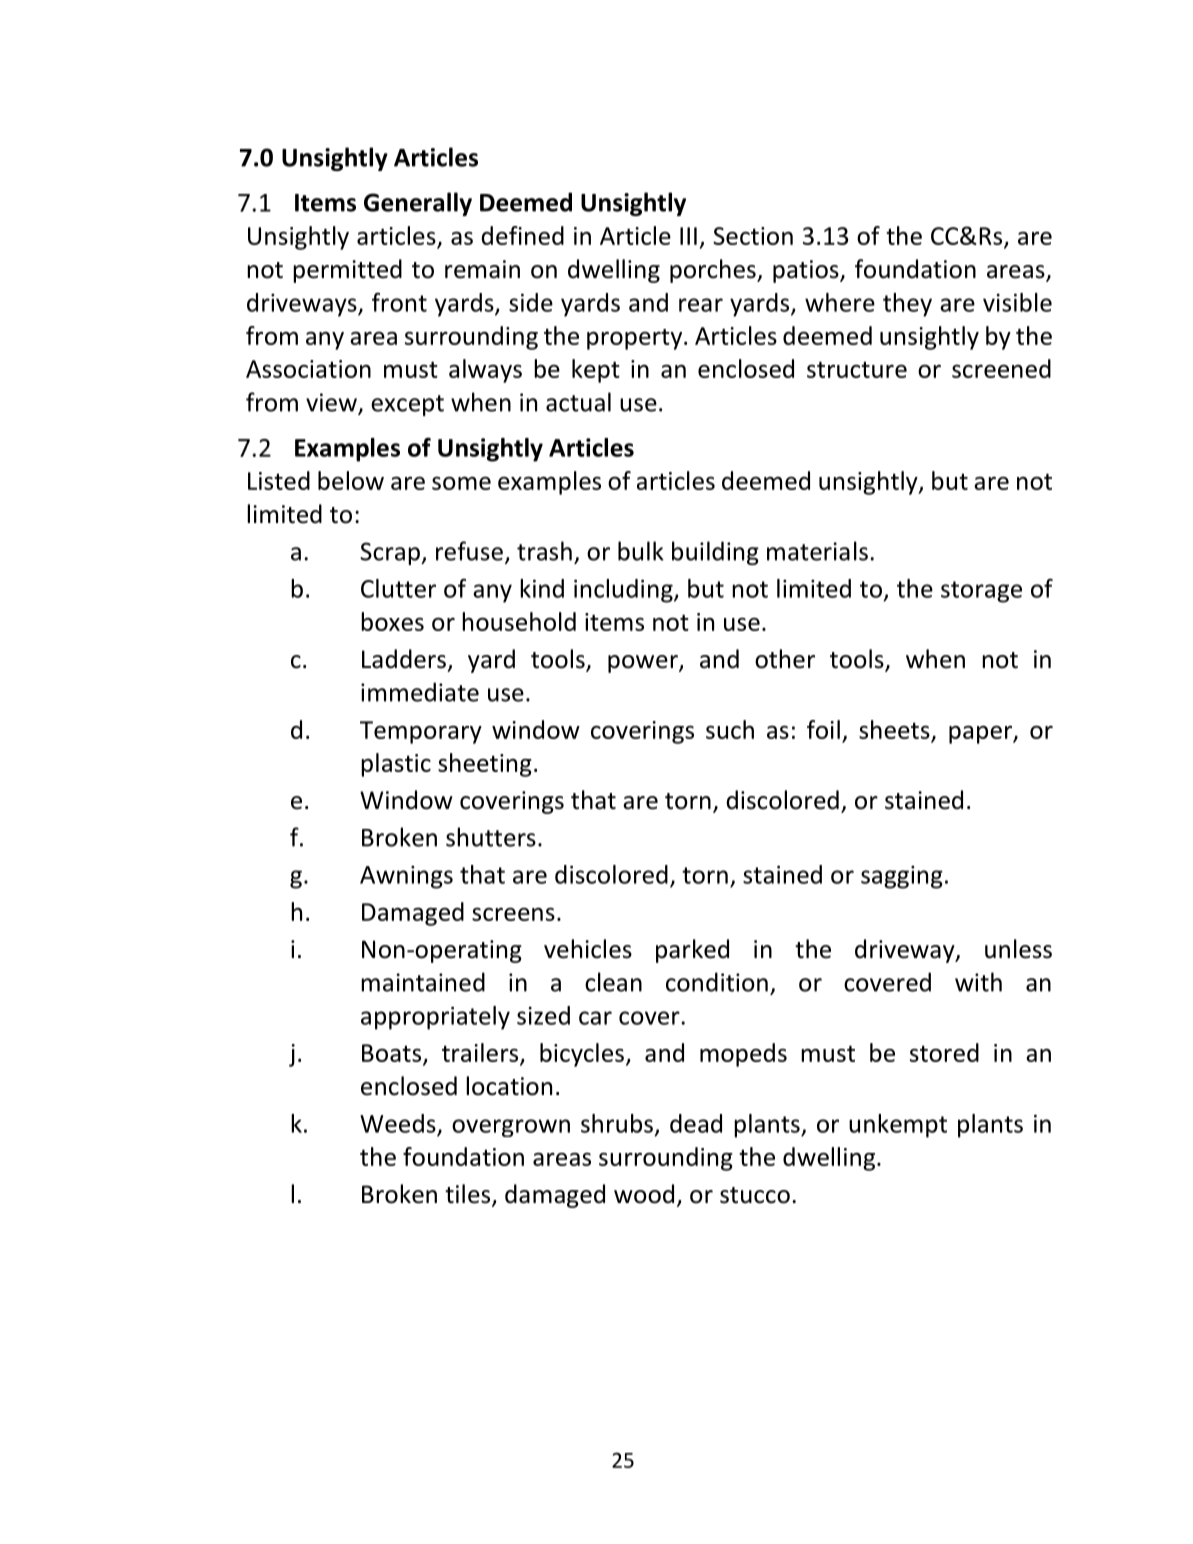 Image resolution: width=1193 pixels, height=1544 pixels. Describe the element at coordinates (391, 553) in the image. I see `Scrap` at that location.
